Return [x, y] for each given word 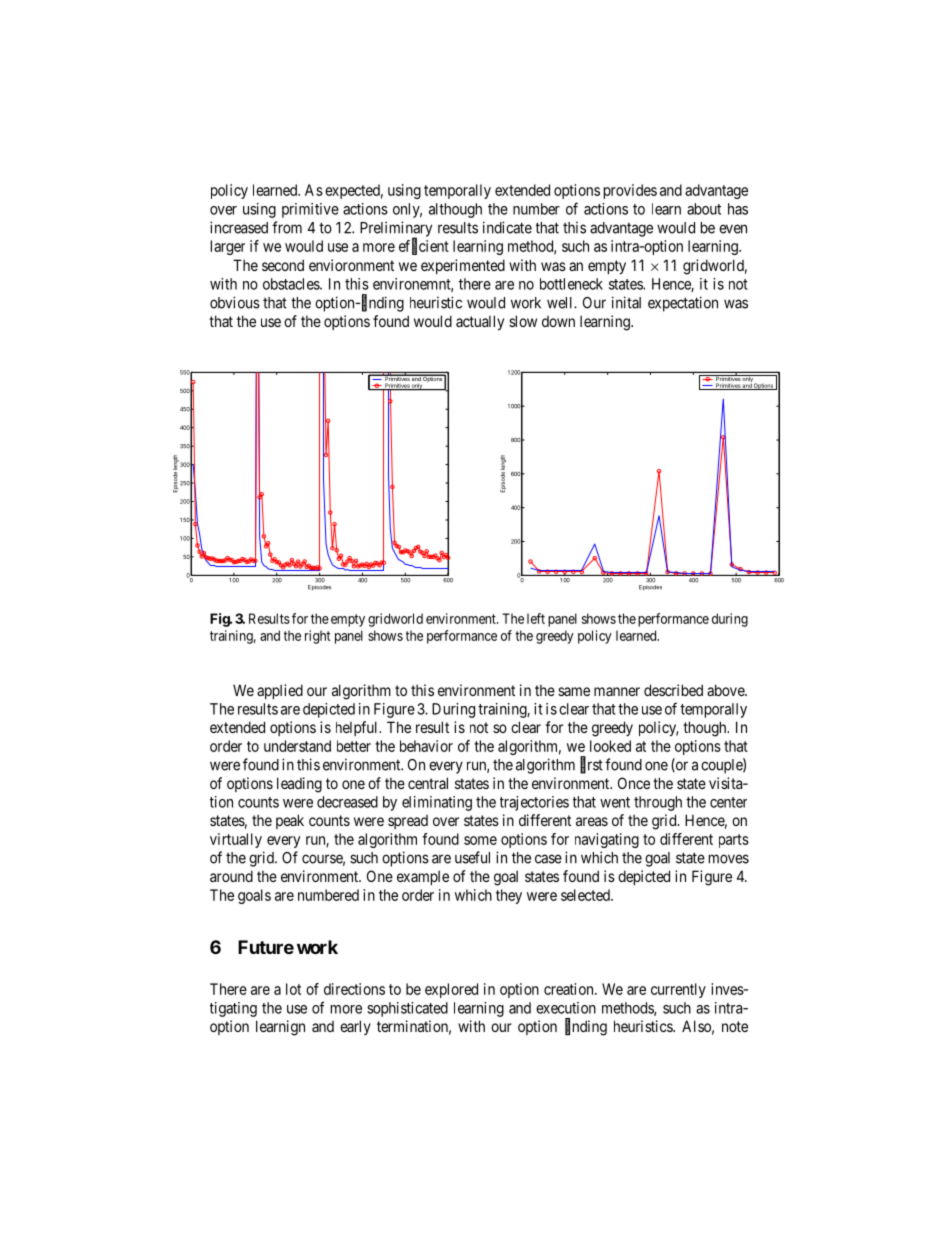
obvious [235, 302]
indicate [507, 227]
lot [293, 989]
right [317, 637]
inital [626, 302]
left [536, 618]
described [673, 690]
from [287, 227]
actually [480, 322]
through [658, 803]
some [480, 840]
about [704, 209]
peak [290, 821]
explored [451, 990]
